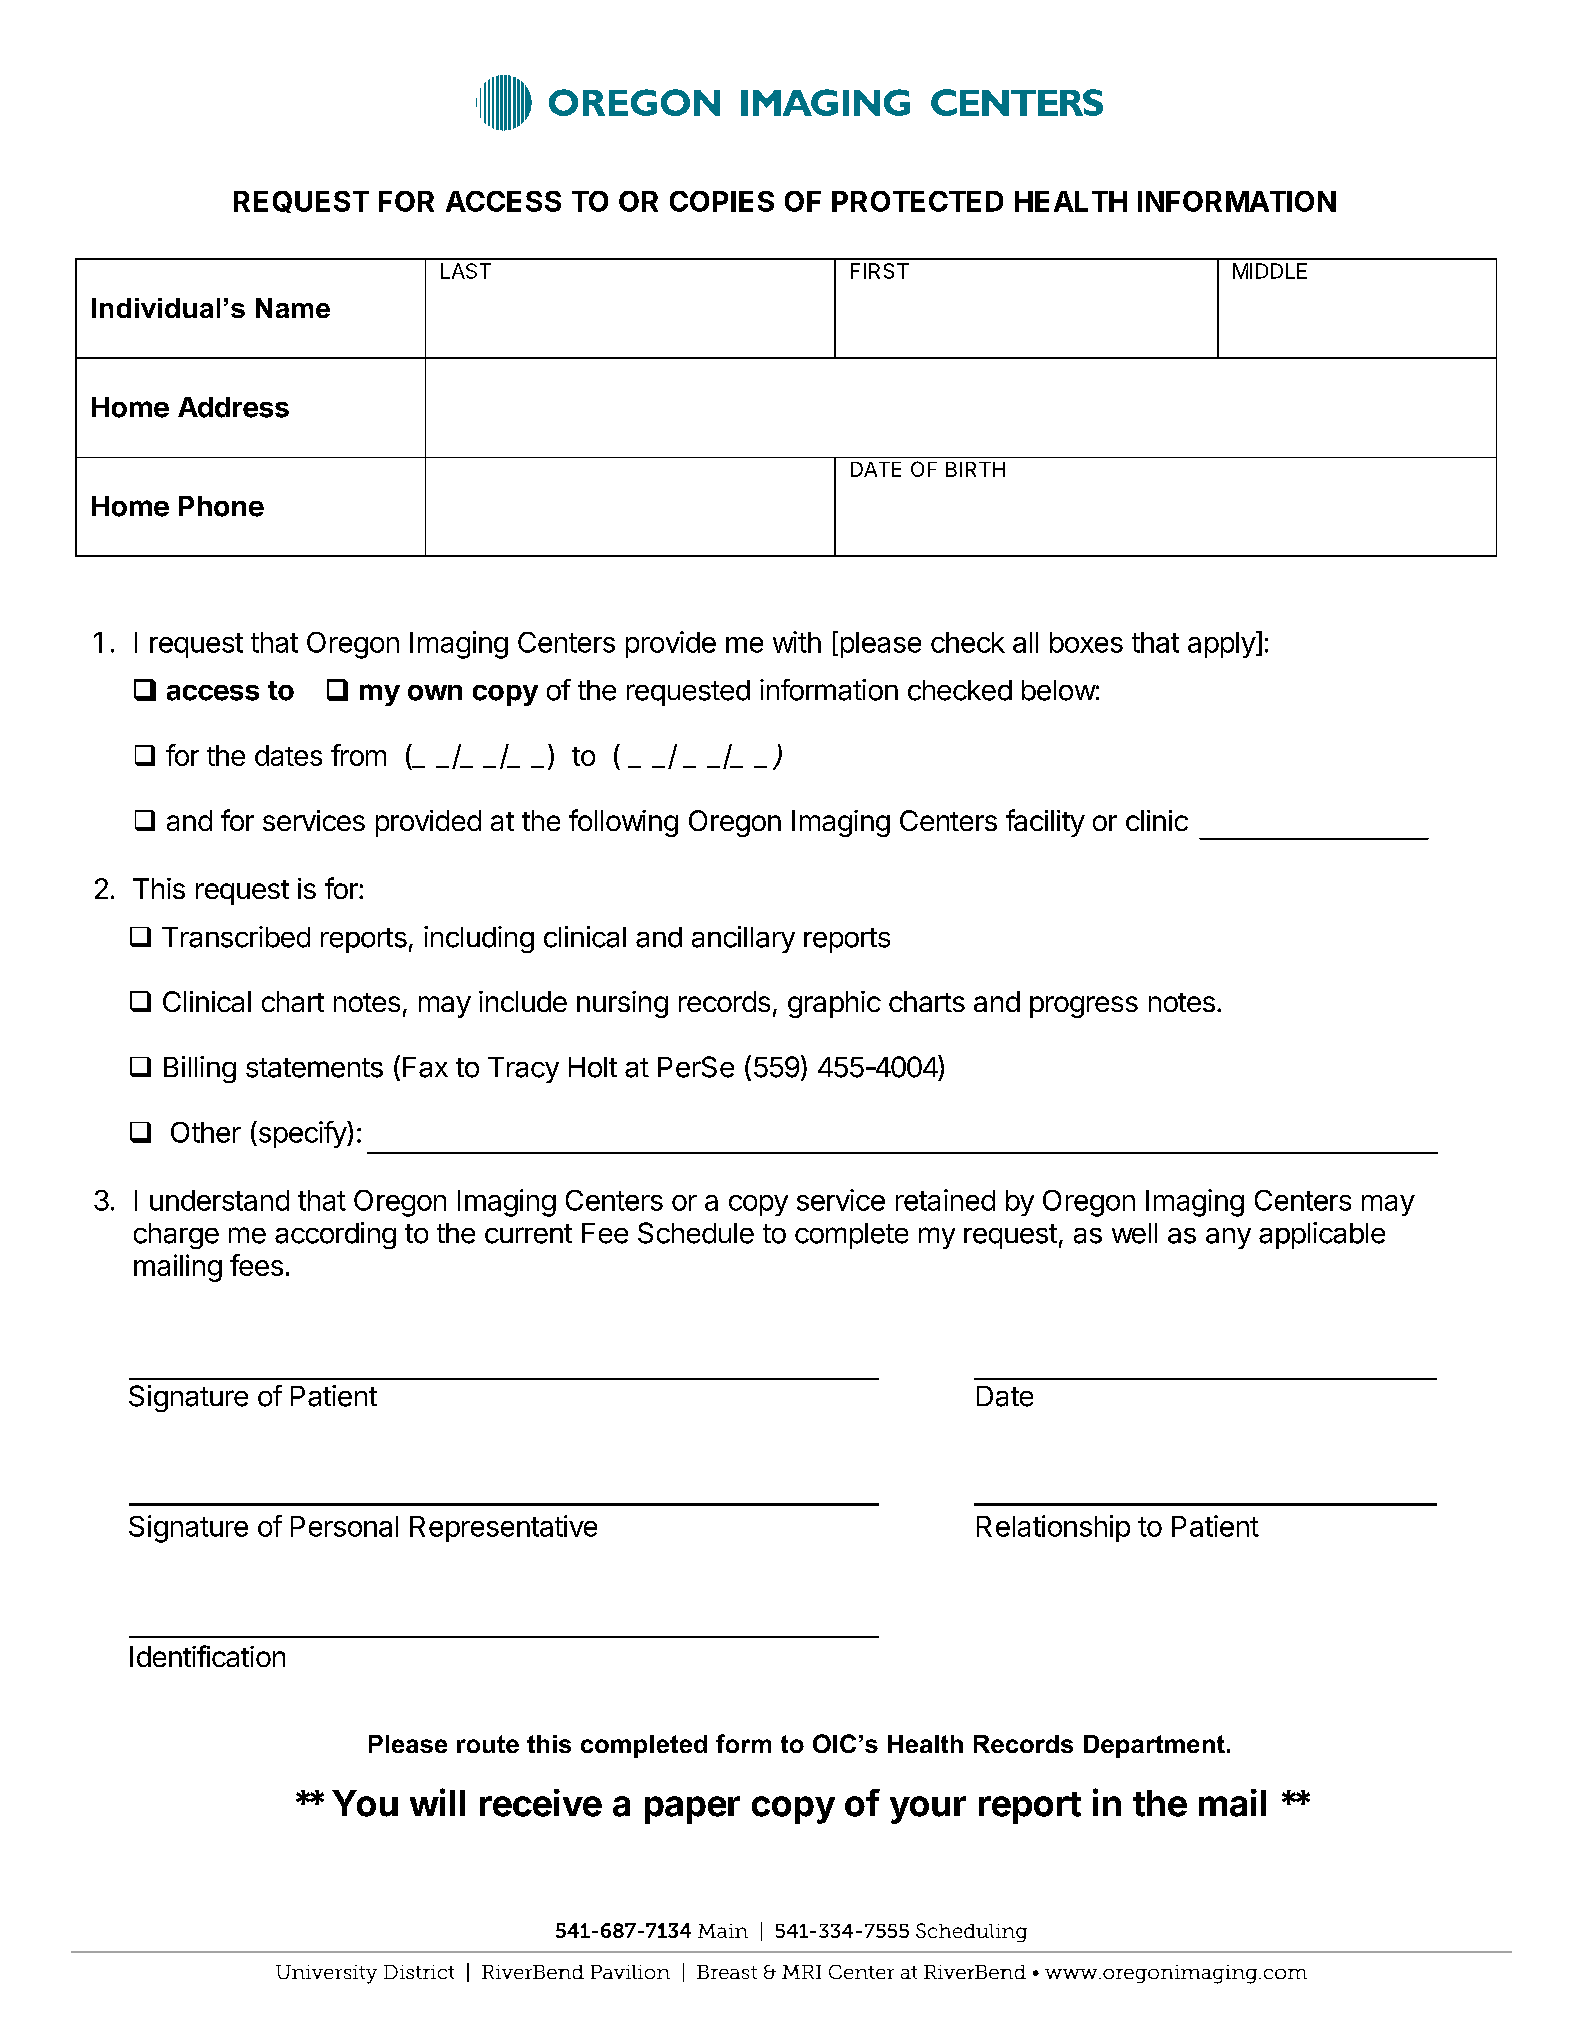 The image size is (1577, 2040). Describe the element at coordinates (344, 1526) in the screenshot. I see `Personal` at that location.
